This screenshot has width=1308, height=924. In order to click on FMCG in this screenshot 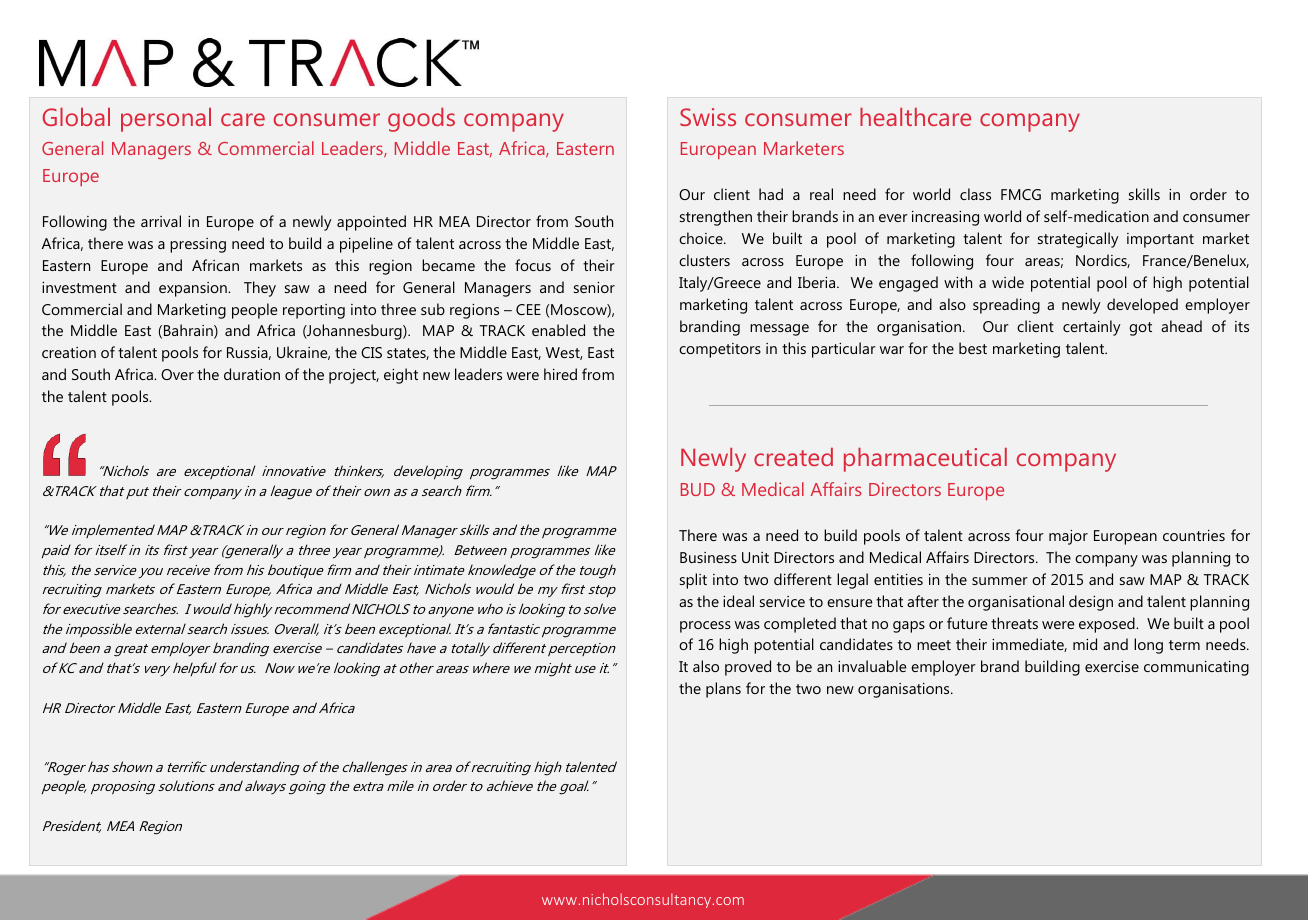, I will do `click(1021, 194)`.
